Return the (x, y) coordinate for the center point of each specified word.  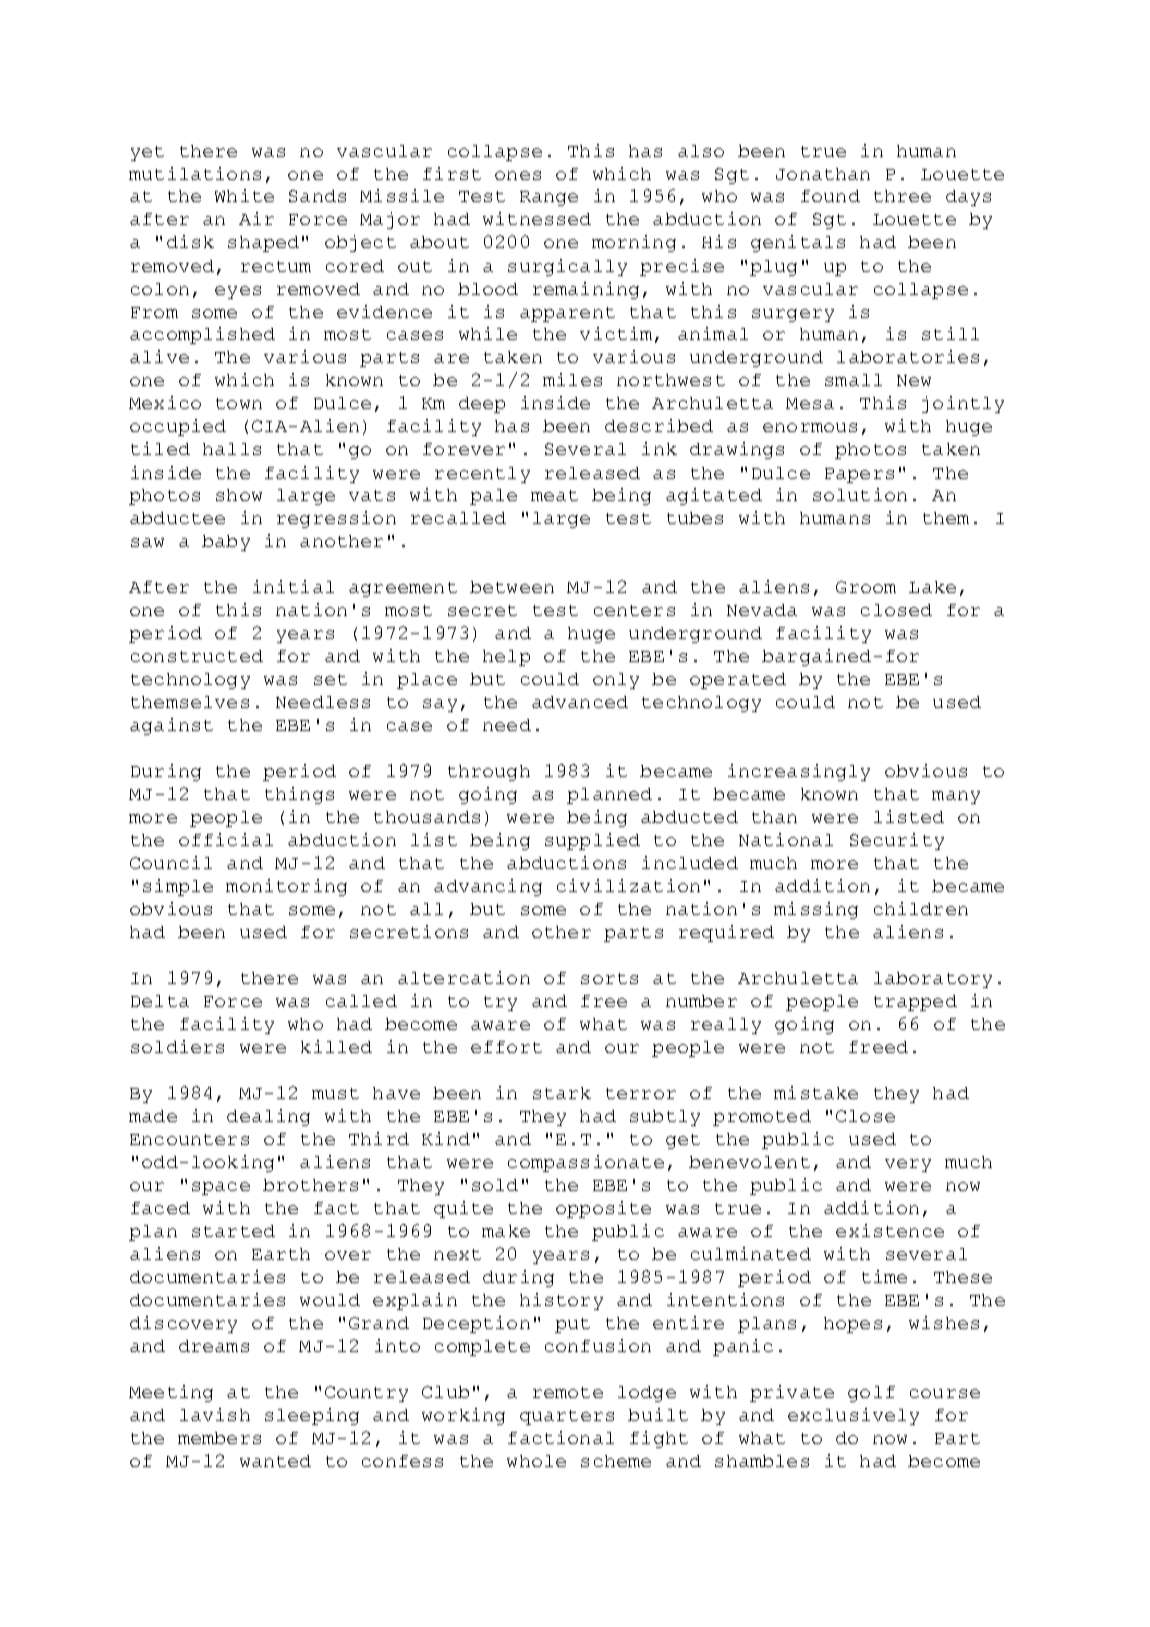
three (902, 196)
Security (897, 841)
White (244, 195)
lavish (215, 1414)
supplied (592, 841)
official (226, 839)
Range (549, 198)
